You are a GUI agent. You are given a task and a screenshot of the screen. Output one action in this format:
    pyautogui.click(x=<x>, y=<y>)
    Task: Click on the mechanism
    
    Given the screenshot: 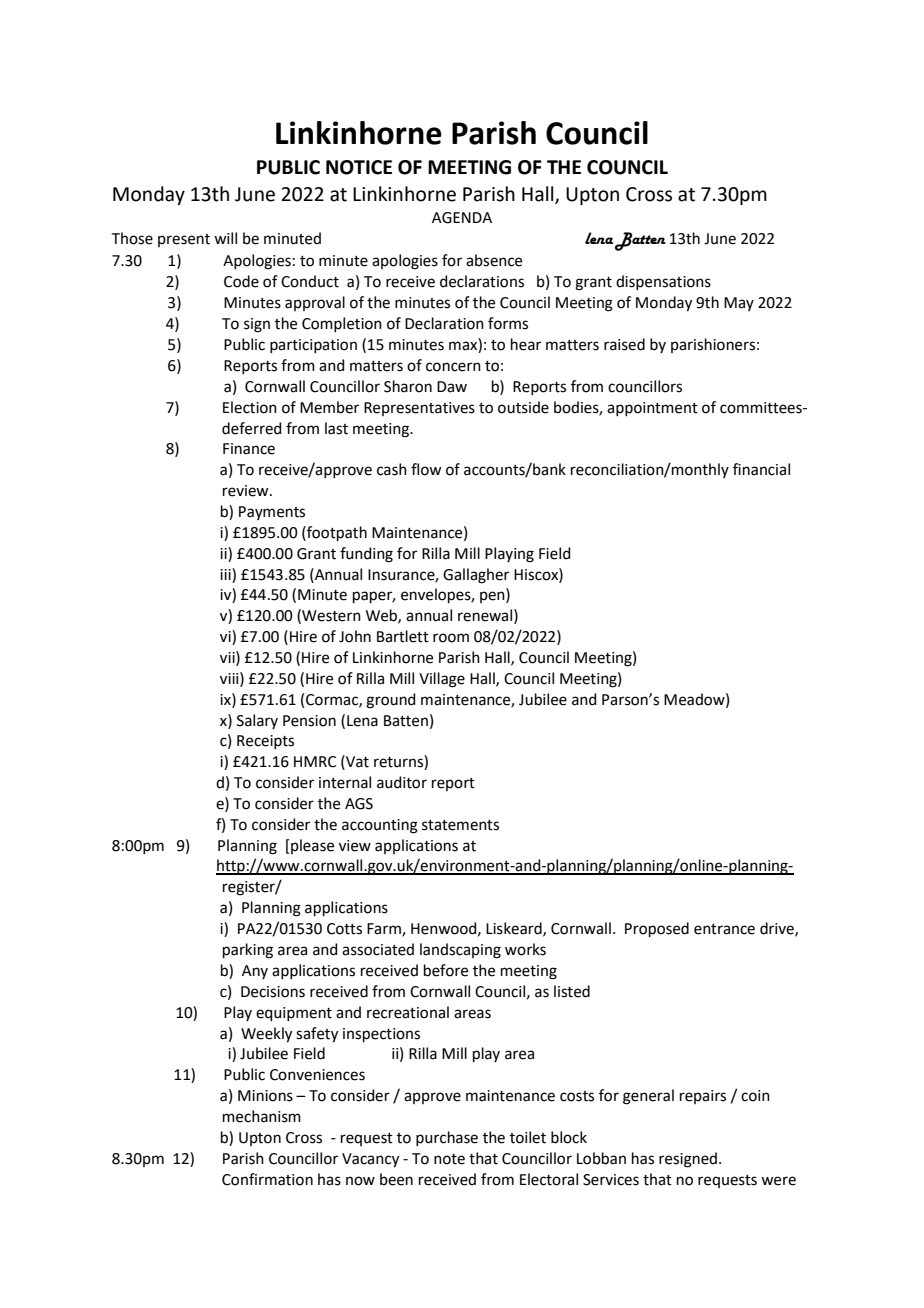 What is the action you would take?
    pyautogui.click(x=262, y=1116)
